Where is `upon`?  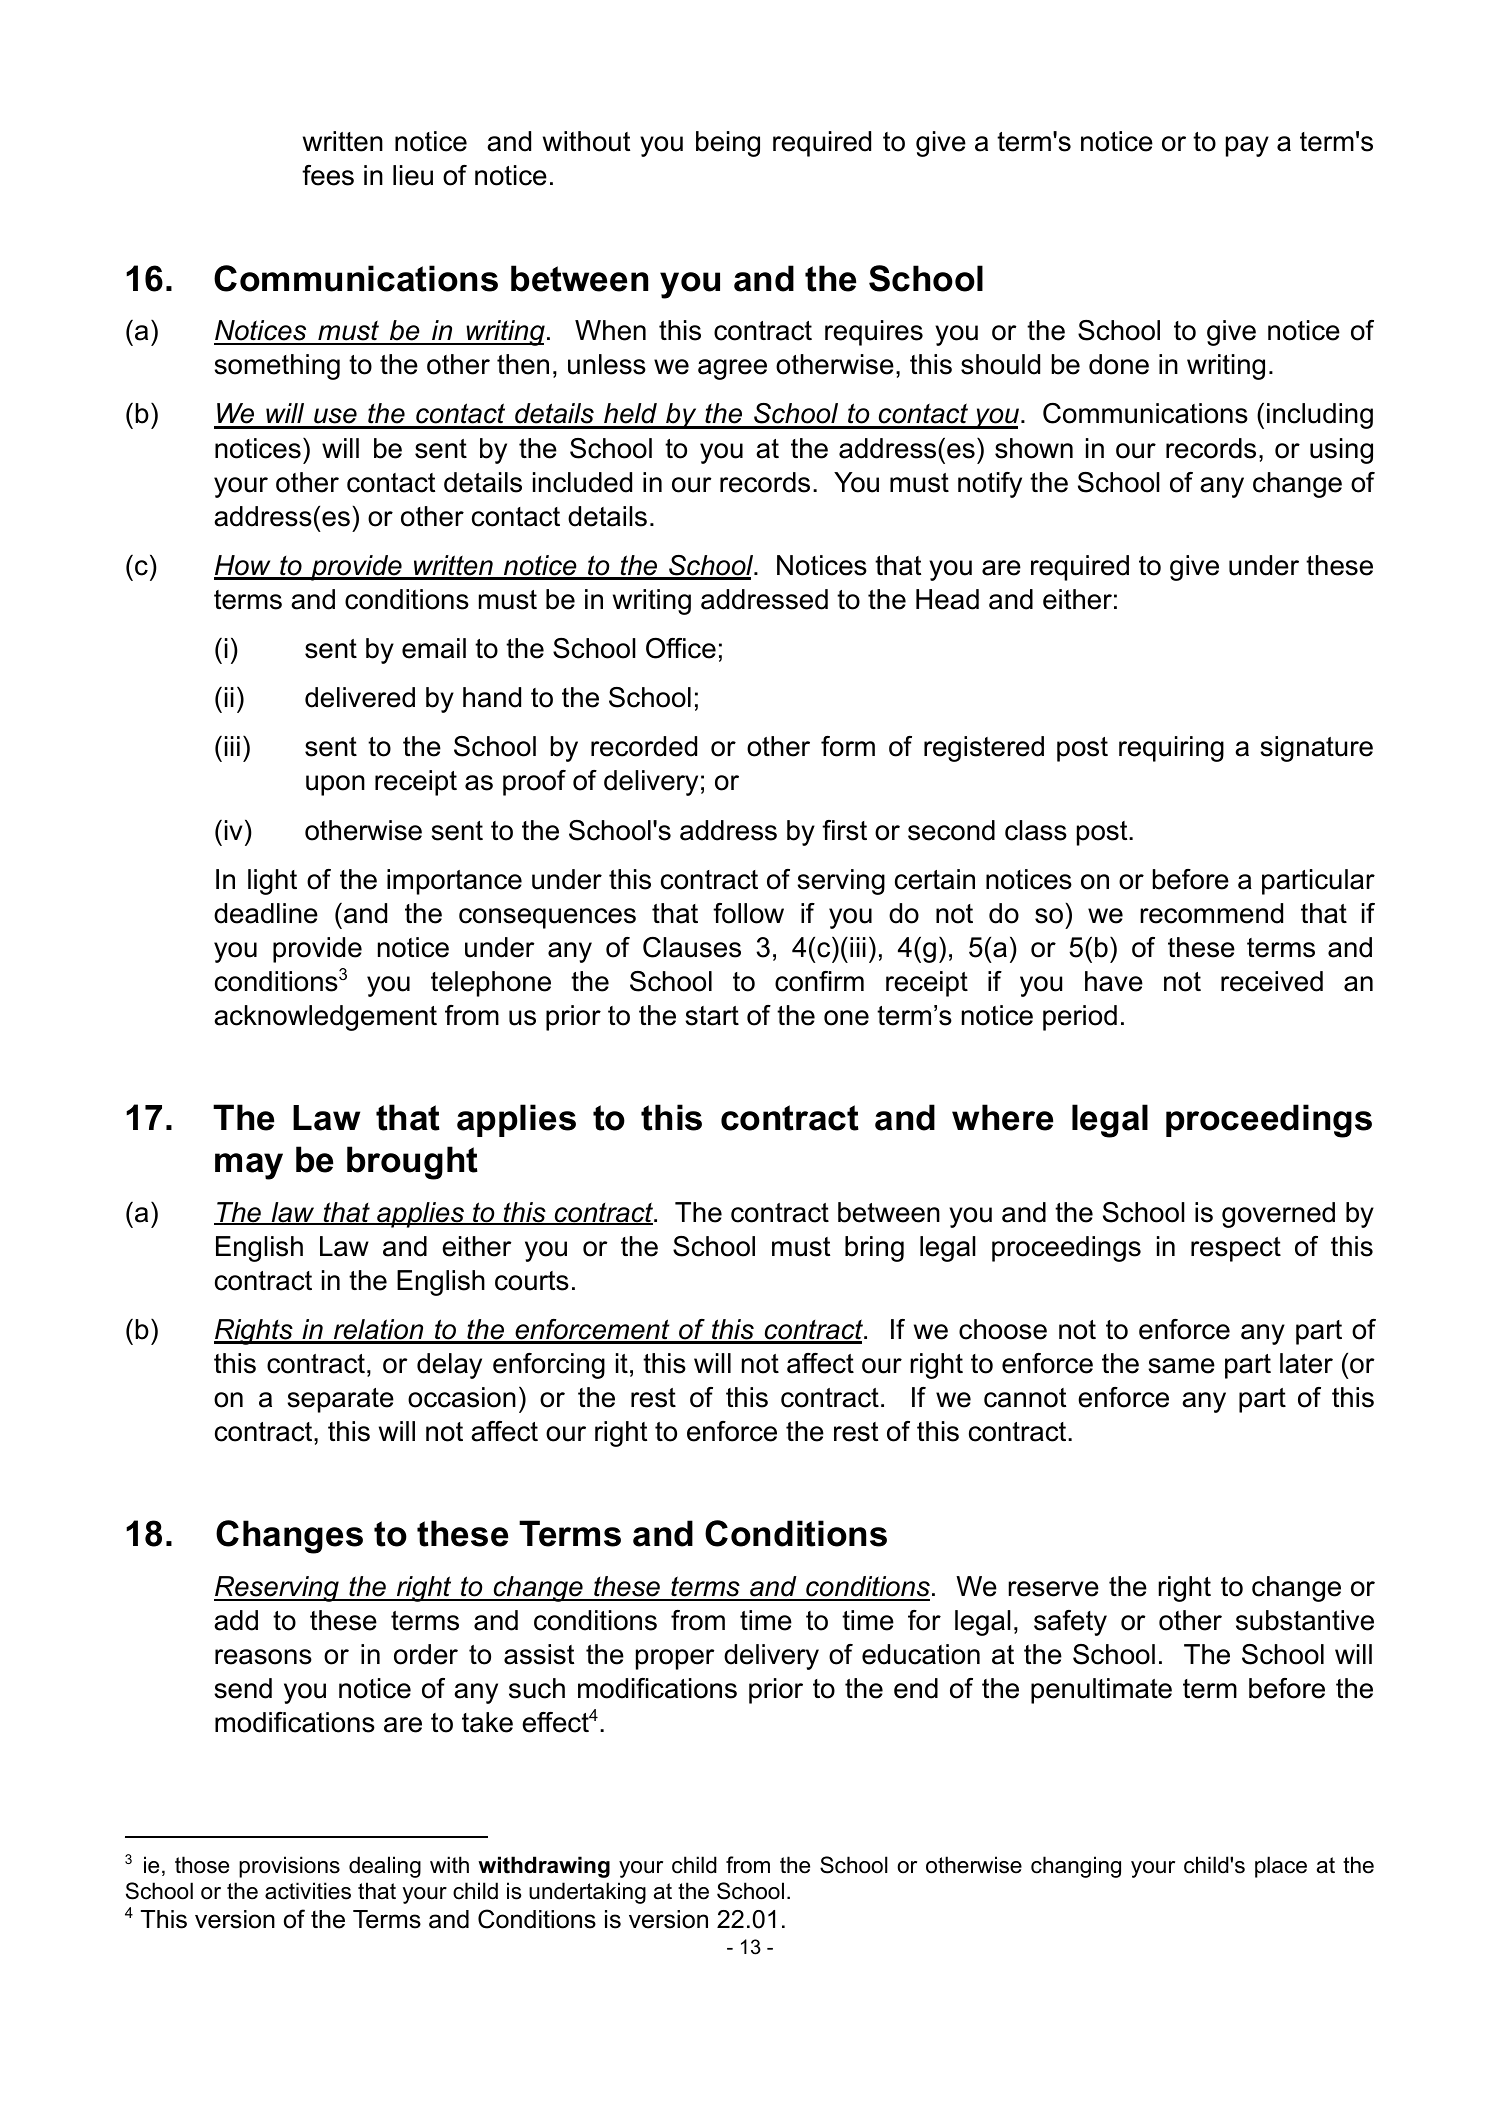 upon is located at coordinates (335, 785).
